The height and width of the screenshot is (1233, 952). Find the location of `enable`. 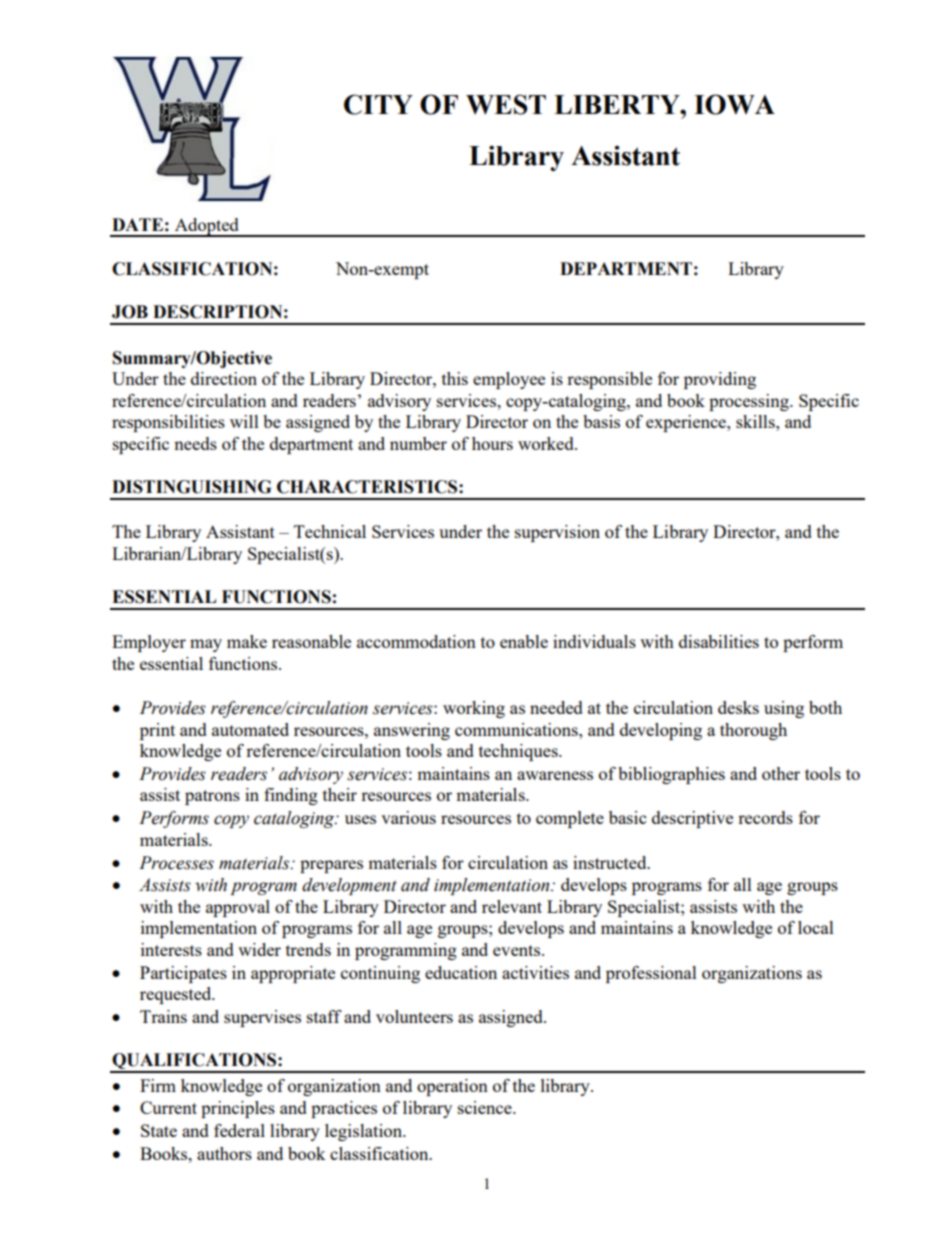

enable is located at coordinates (524, 641).
